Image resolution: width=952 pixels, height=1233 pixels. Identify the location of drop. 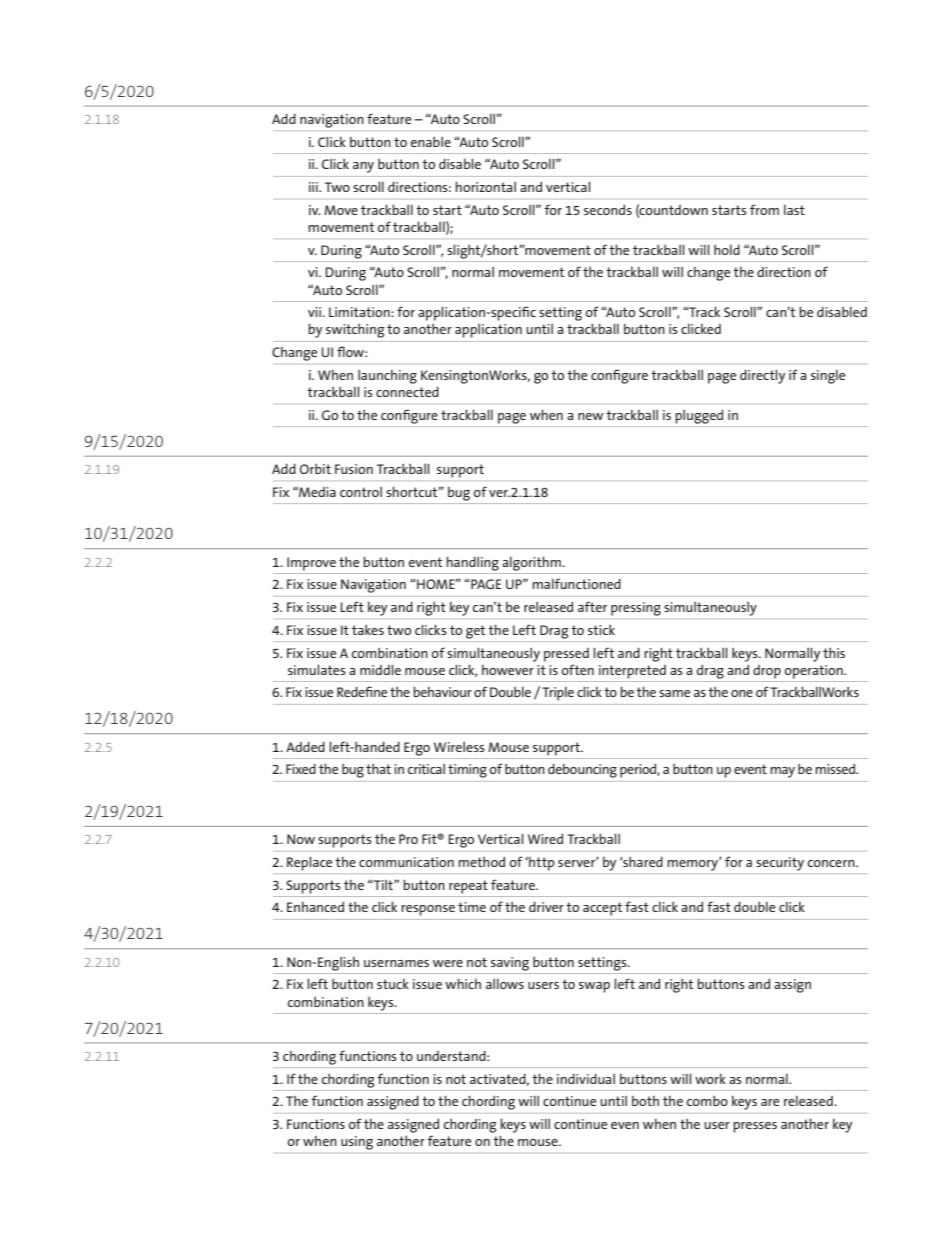
(767, 672).
